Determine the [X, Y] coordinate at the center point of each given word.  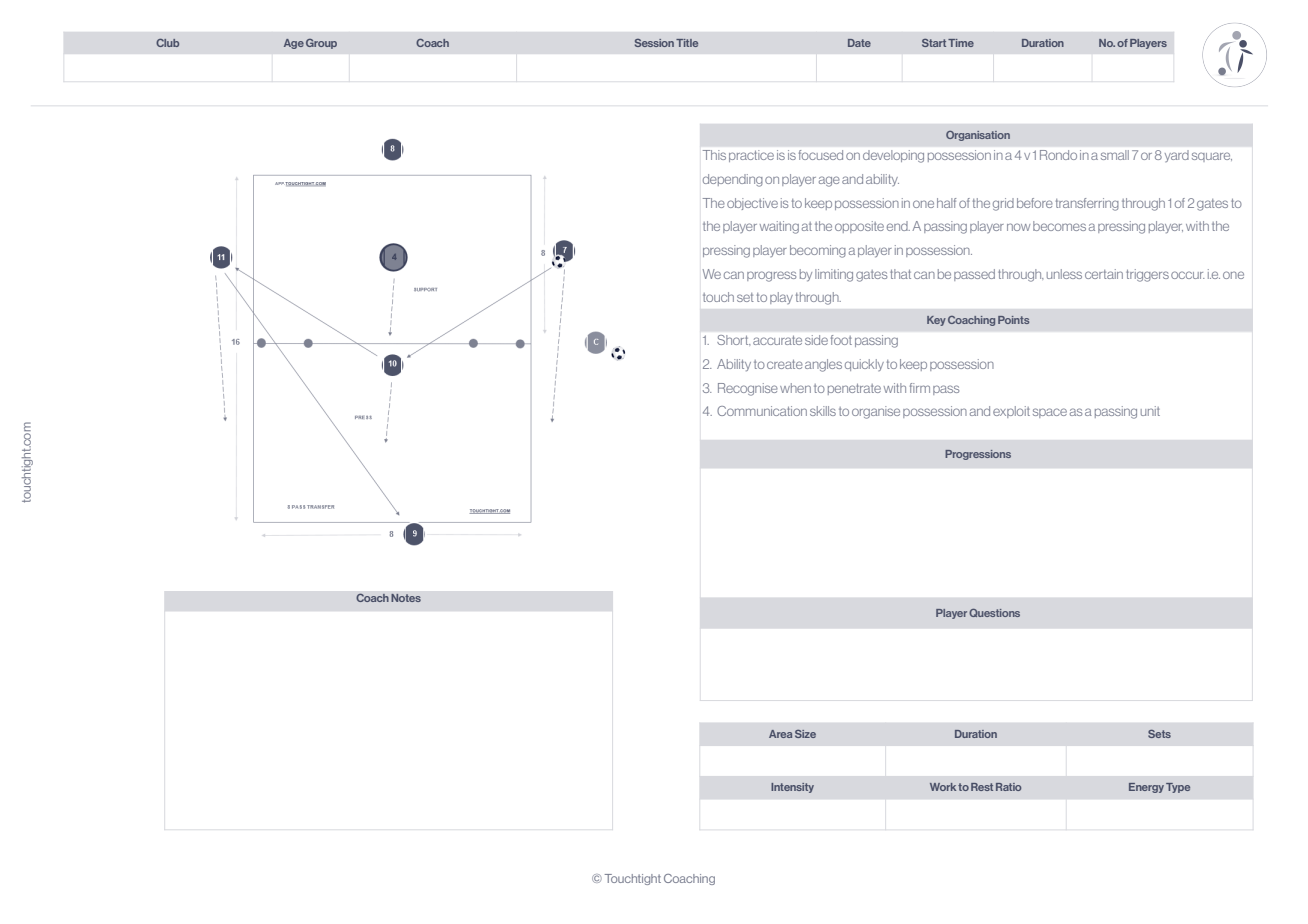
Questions [994, 613]
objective [752, 204]
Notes [406, 598]
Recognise [748, 389]
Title [687, 43]
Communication [762, 411]
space [1050, 413]
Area [780, 734]
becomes [1059, 226]
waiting [779, 227]
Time [961, 43]
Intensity [792, 788]
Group [321, 44]
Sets [1159, 734]
